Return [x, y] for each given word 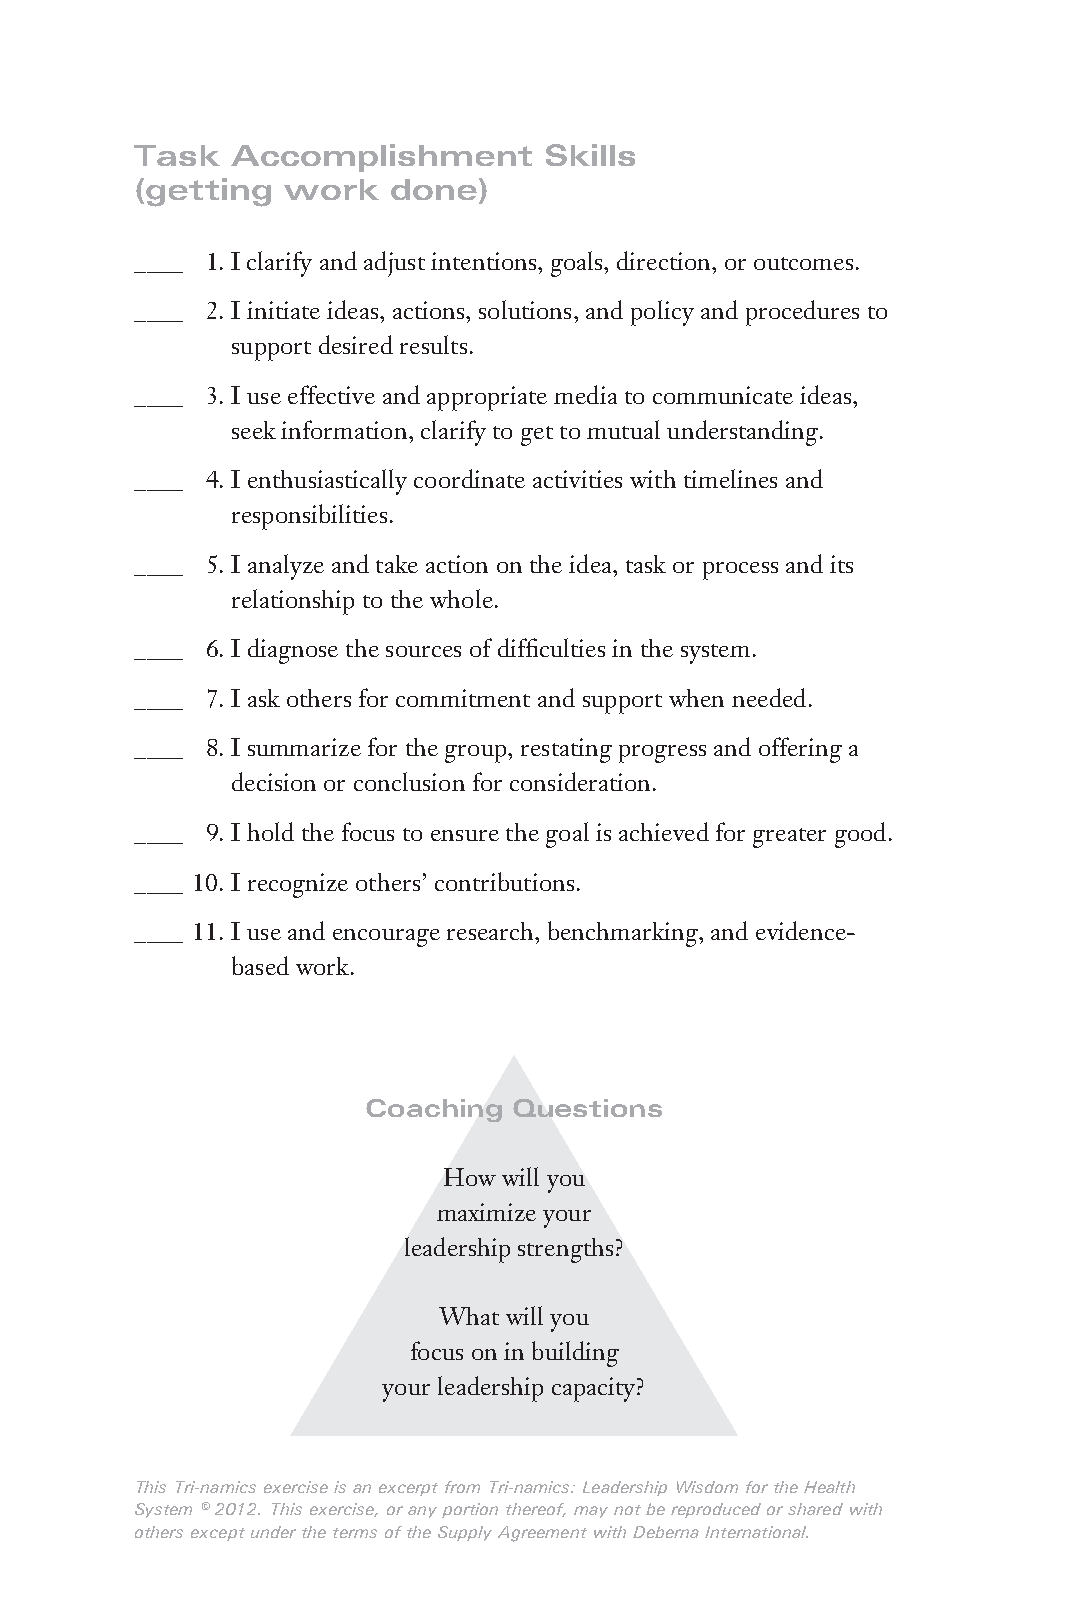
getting [208, 192]
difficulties [551, 647]
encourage [386, 938]
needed [769, 697]
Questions [587, 1108]
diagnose [293, 651]
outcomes [803, 263]
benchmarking [624, 934]
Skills [590, 155]
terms [355, 1533]
